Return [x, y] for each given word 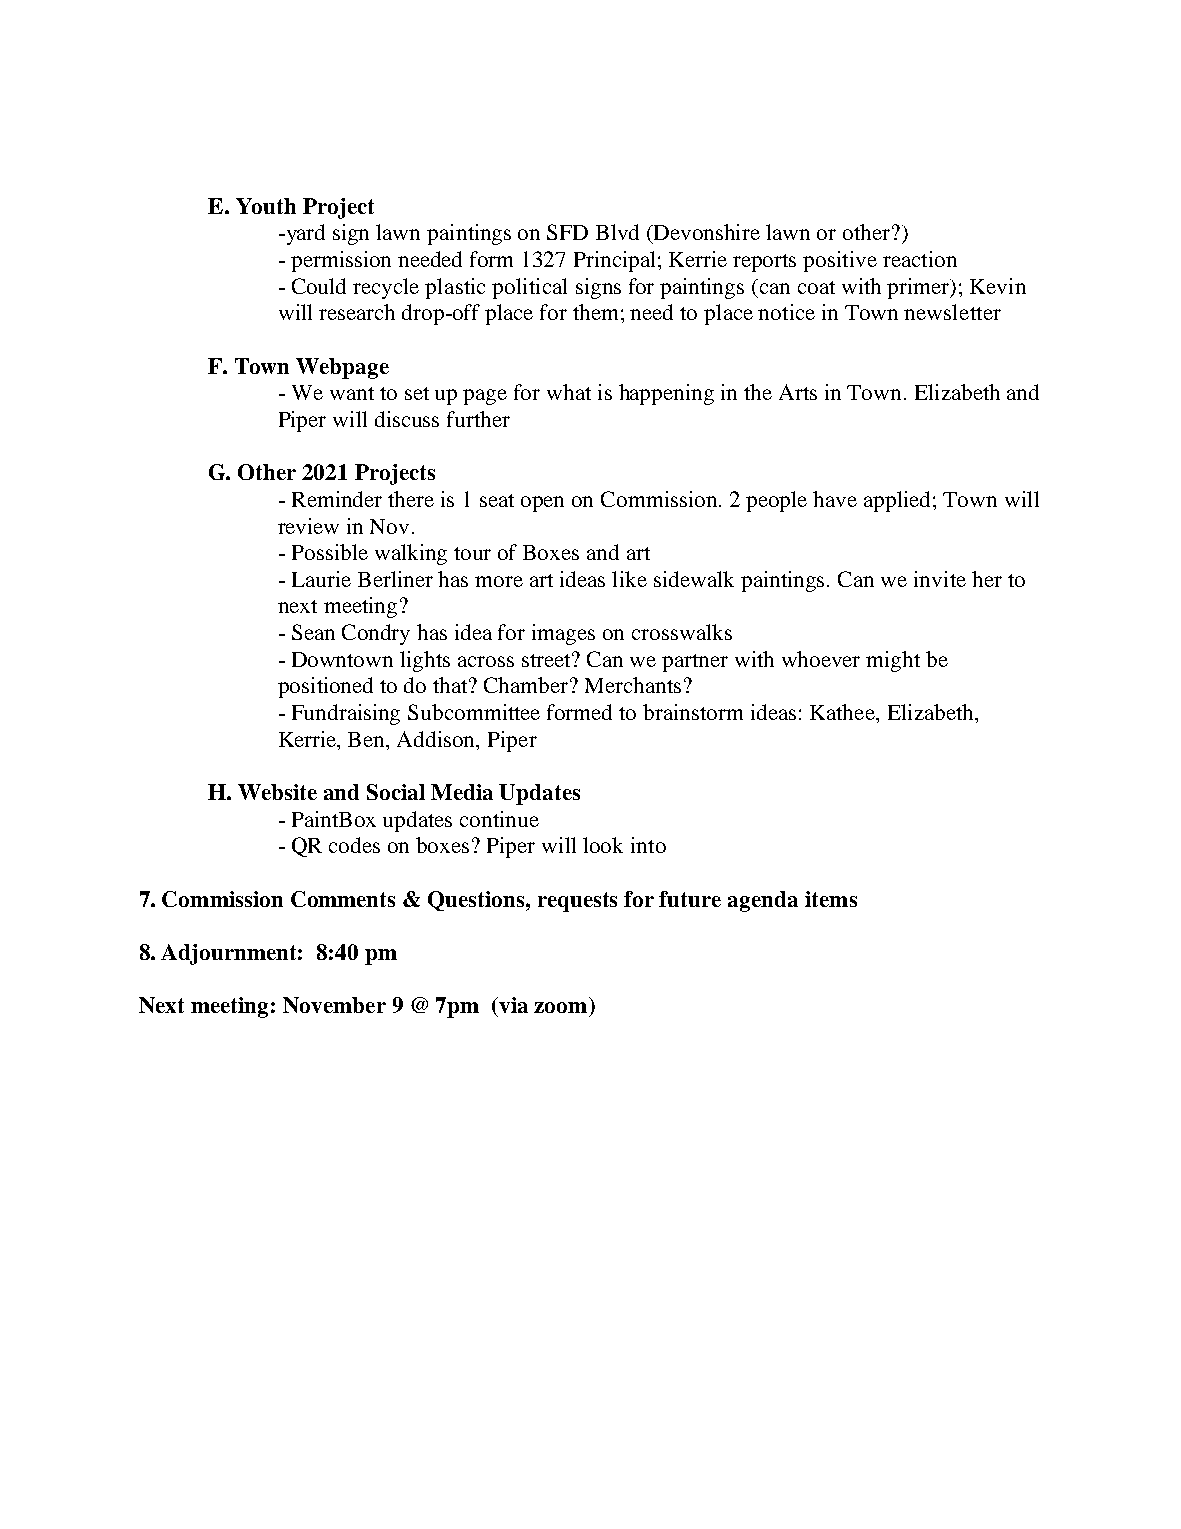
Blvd [617, 232]
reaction [920, 259]
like [629, 579]
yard [304, 234]
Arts [798, 392]
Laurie [321, 579]
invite [940, 579]
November [334, 1005]
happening [666, 394]
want [352, 393]
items [831, 899]
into [648, 845]
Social [396, 792]
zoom [560, 1007]
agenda [763, 901]
